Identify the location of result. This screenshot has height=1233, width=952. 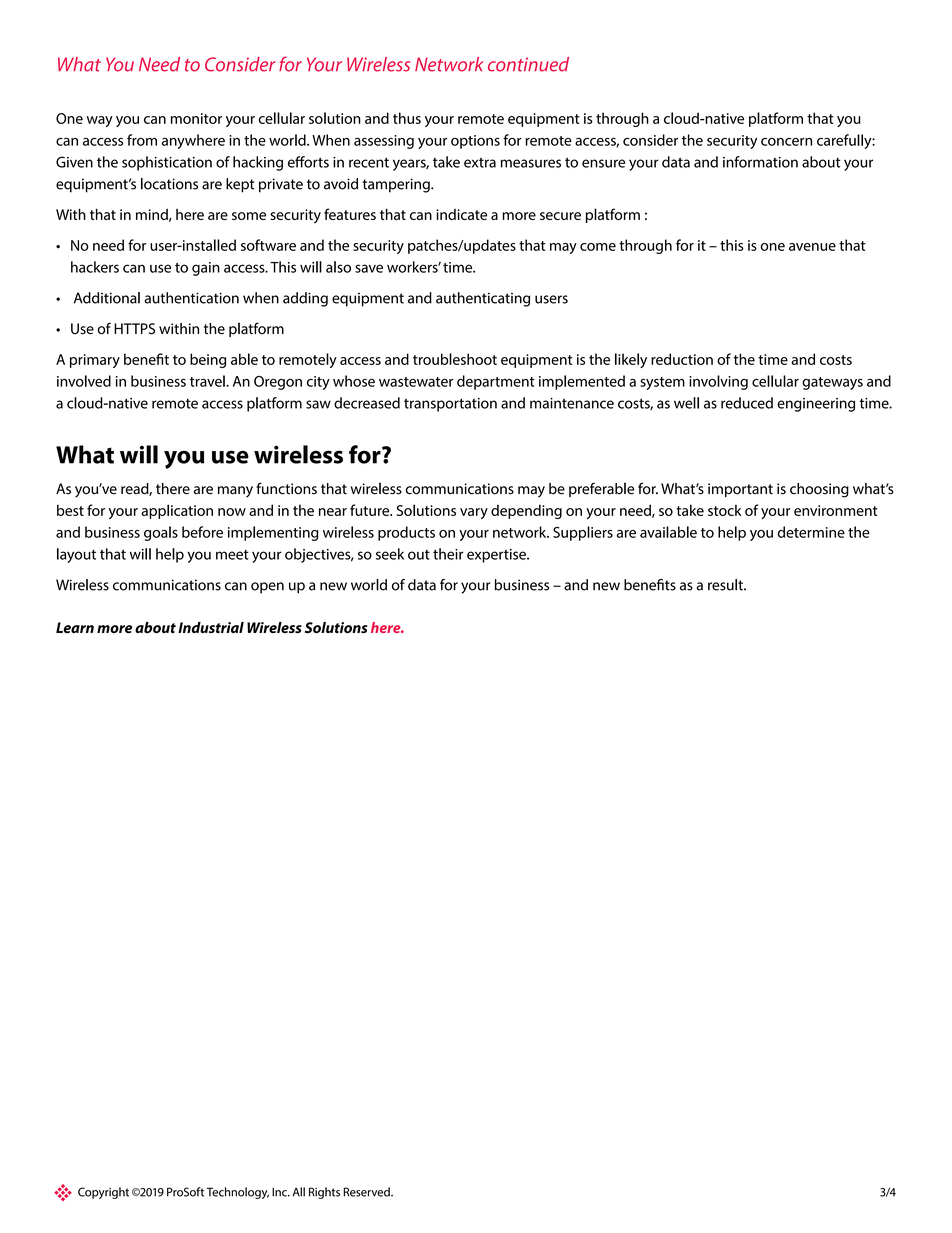
(726, 585).
